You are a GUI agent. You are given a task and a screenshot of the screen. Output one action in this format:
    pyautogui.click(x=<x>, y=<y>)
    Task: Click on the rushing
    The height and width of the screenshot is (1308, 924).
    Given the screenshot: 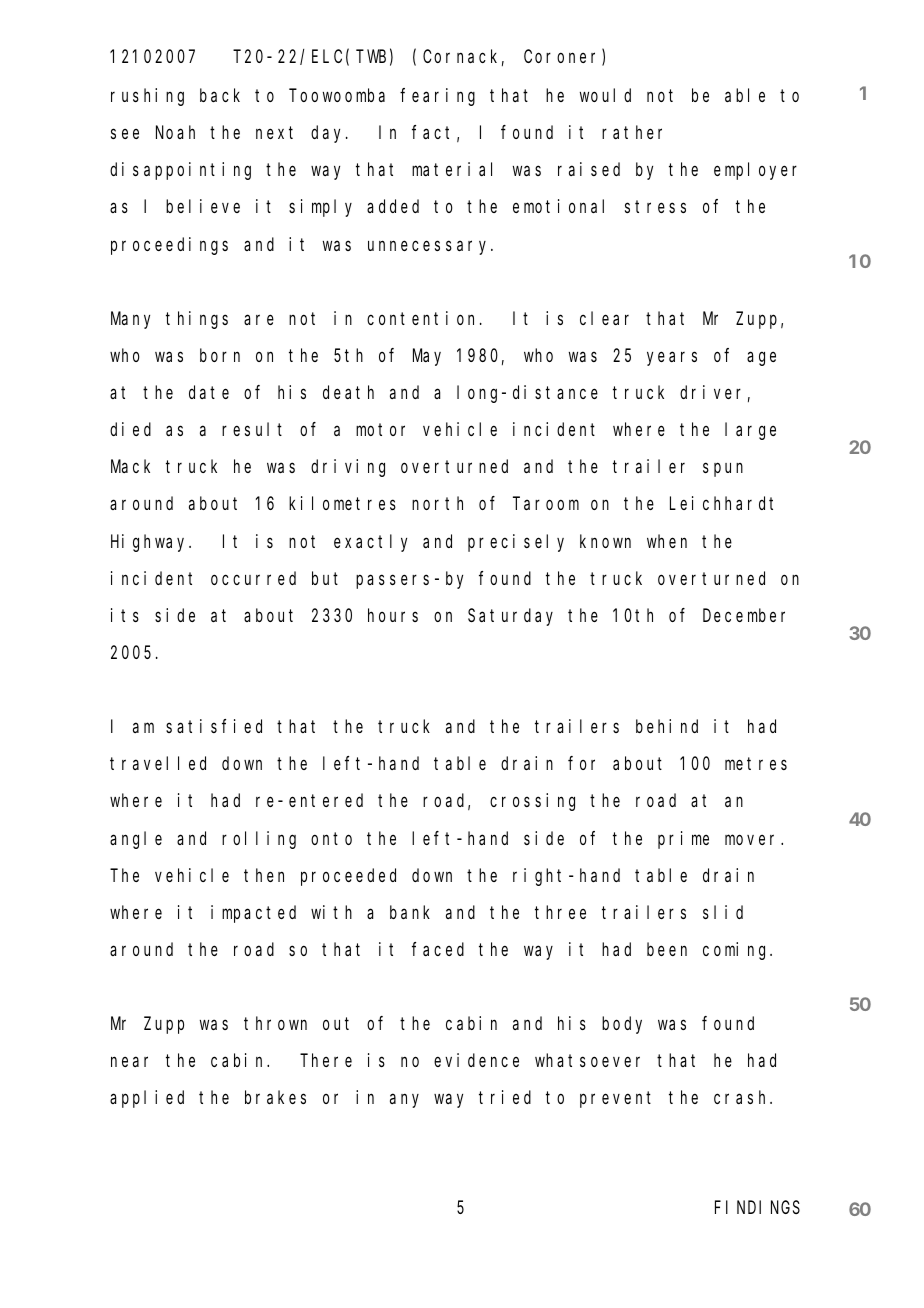 What is the action you would take?
    pyautogui.click(x=147, y=97)
